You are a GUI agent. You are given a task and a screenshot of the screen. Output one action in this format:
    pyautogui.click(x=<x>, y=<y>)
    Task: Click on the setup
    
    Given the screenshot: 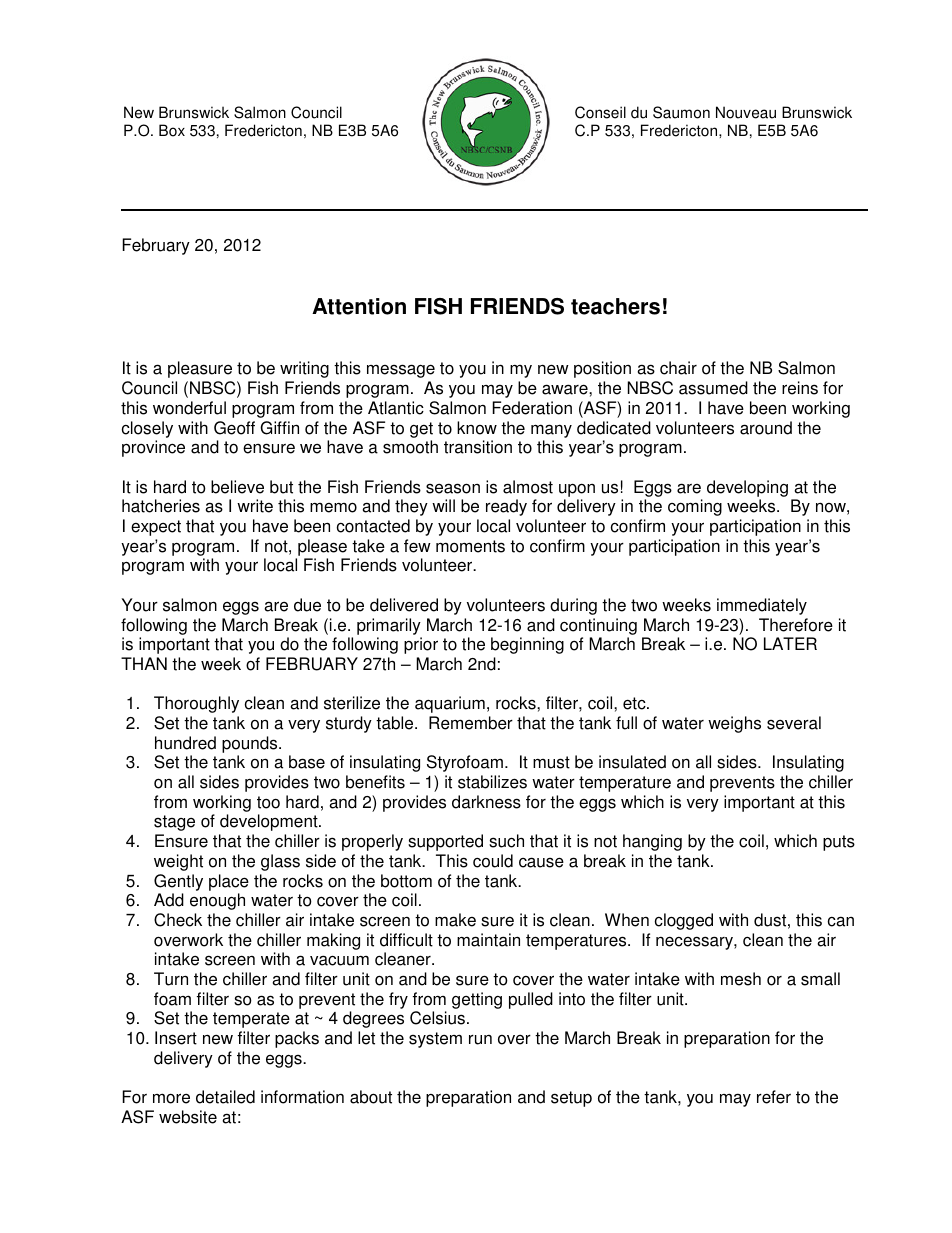 What is the action you would take?
    pyautogui.click(x=571, y=1099)
